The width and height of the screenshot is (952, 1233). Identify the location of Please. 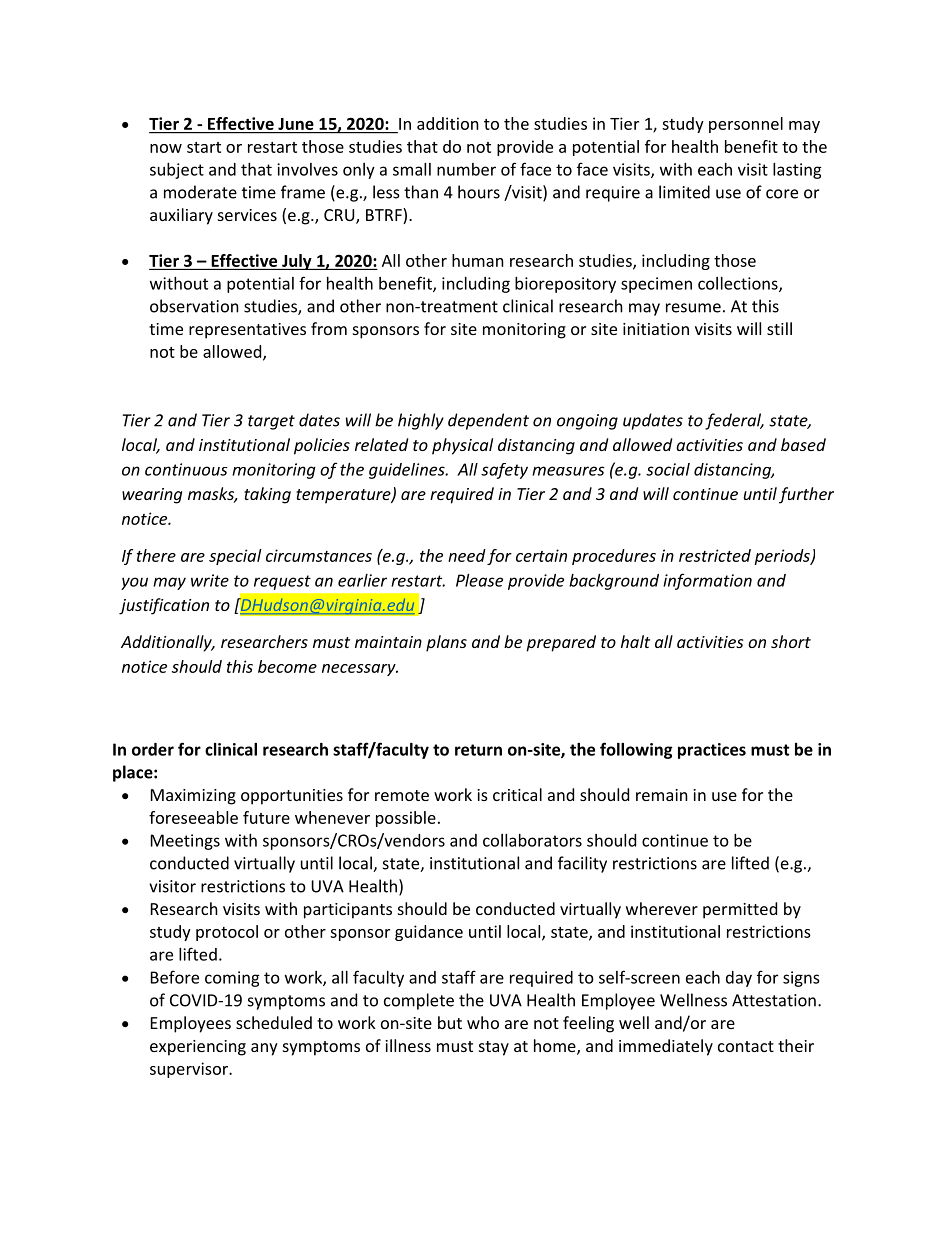
(479, 580).
